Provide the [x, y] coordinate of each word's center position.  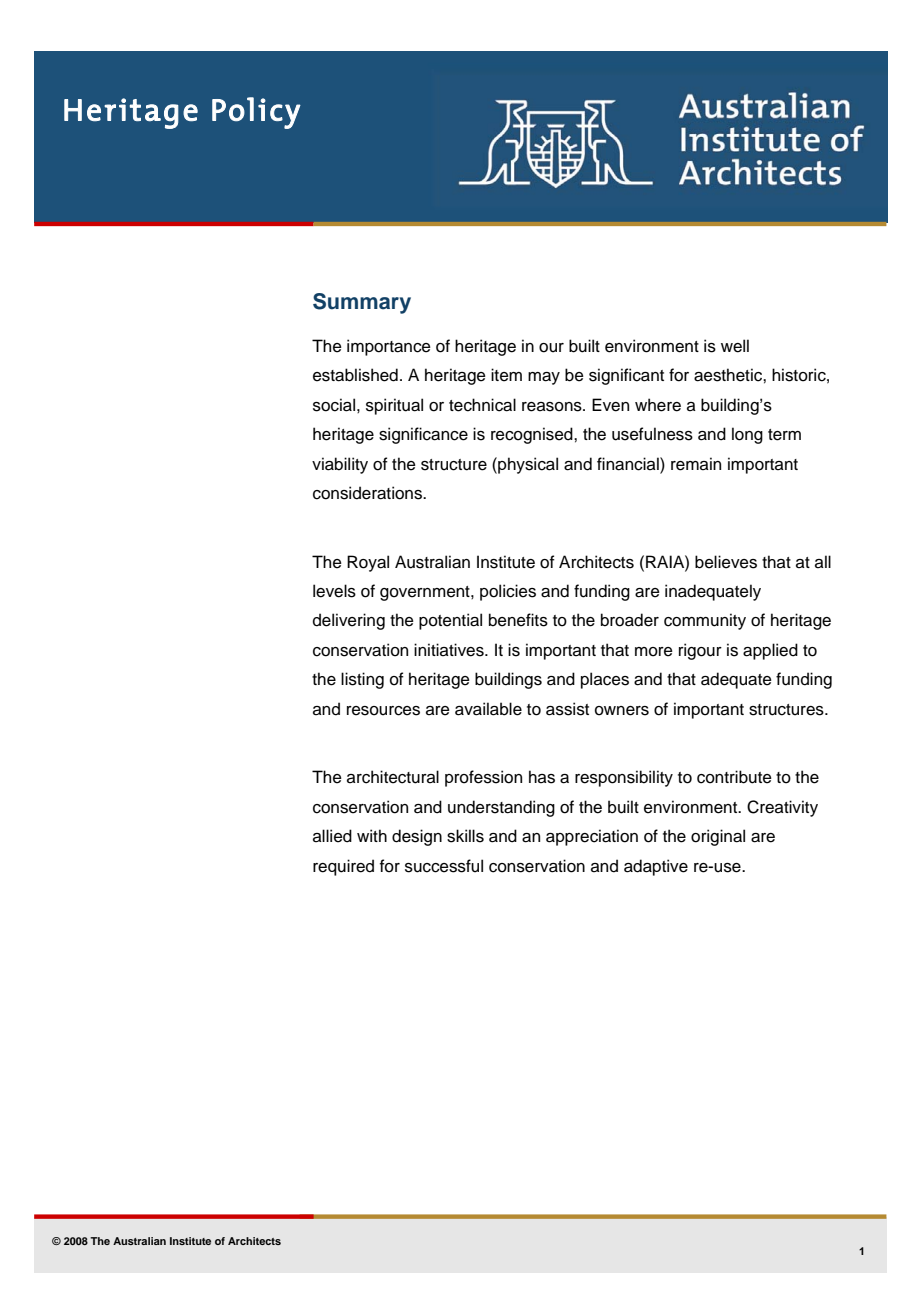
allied [332, 836]
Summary [362, 303]
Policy [256, 113]
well [735, 346]
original [718, 837]
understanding [501, 808]
